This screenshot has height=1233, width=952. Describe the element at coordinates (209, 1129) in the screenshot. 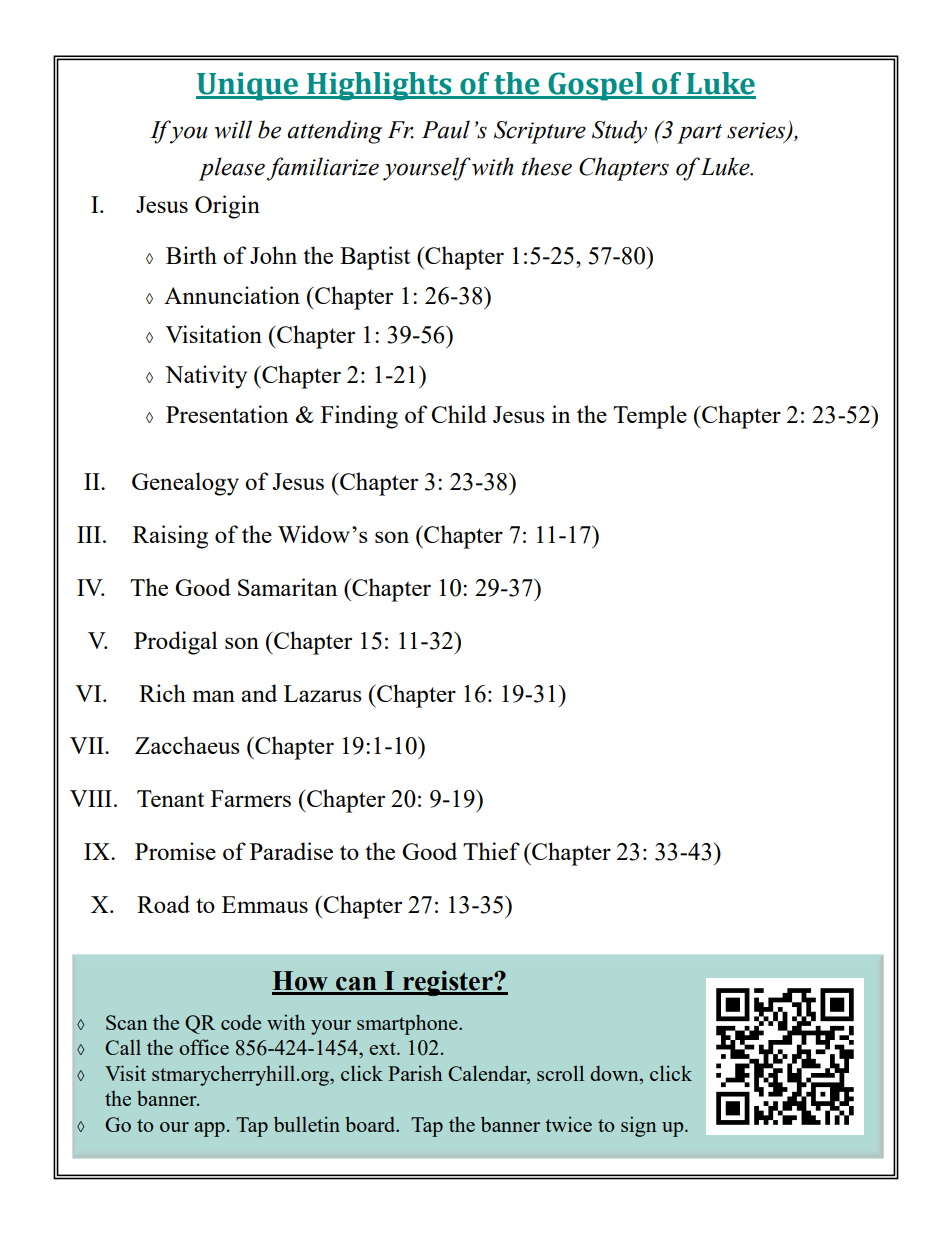

I see `app` at that location.
